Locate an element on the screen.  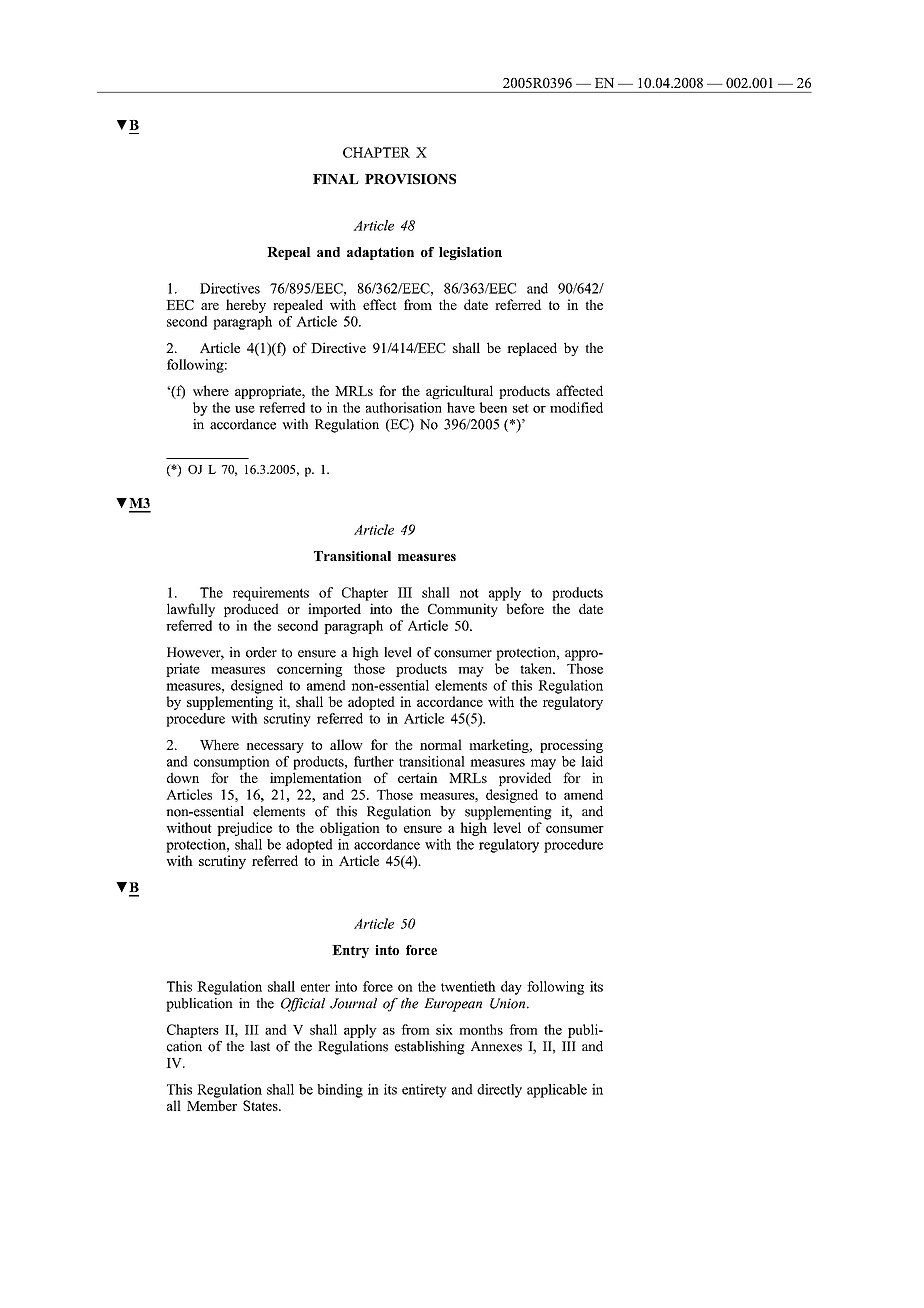
taken is located at coordinates (537, 668).
